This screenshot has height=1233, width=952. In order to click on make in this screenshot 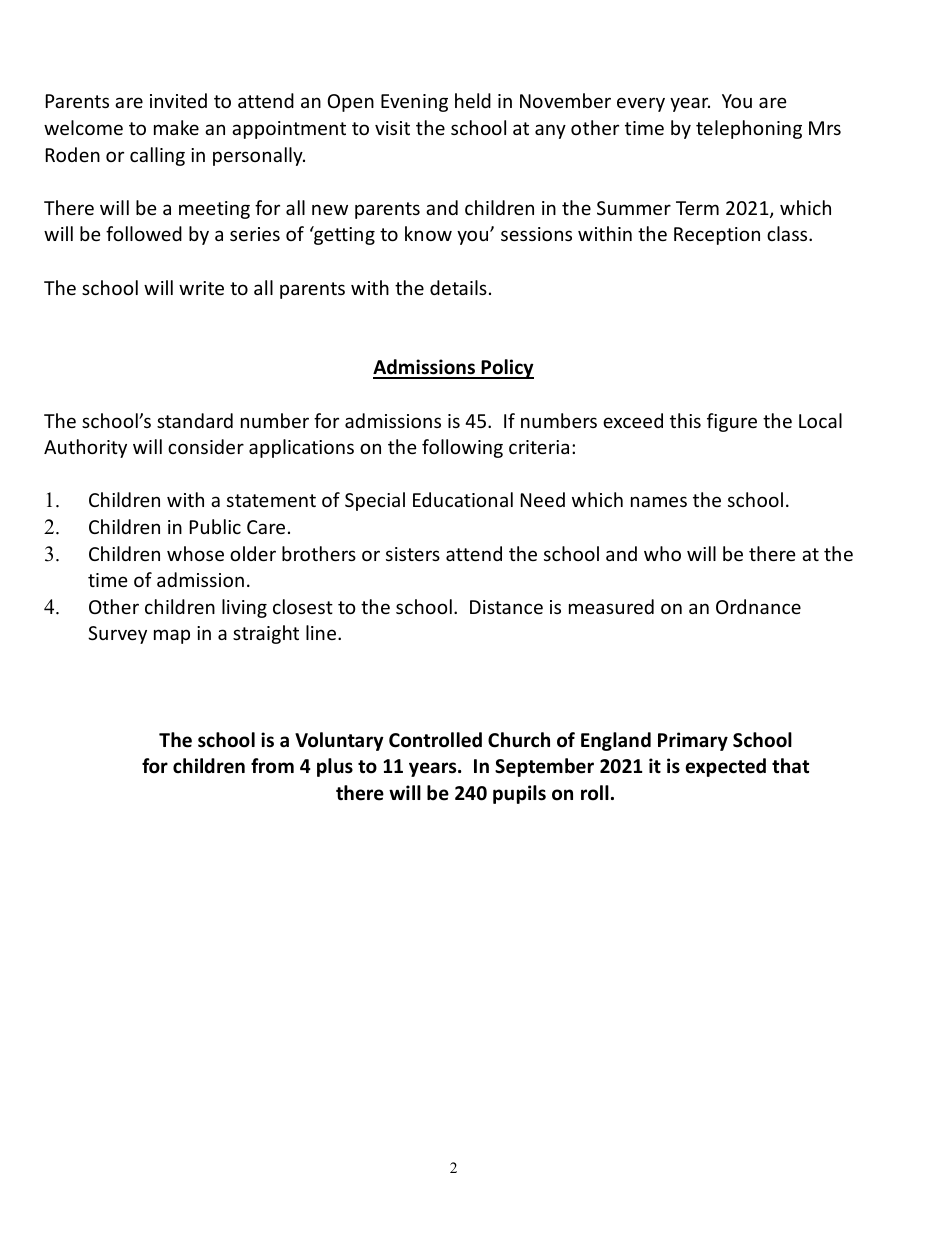, I will do `click(176, 127)`.
